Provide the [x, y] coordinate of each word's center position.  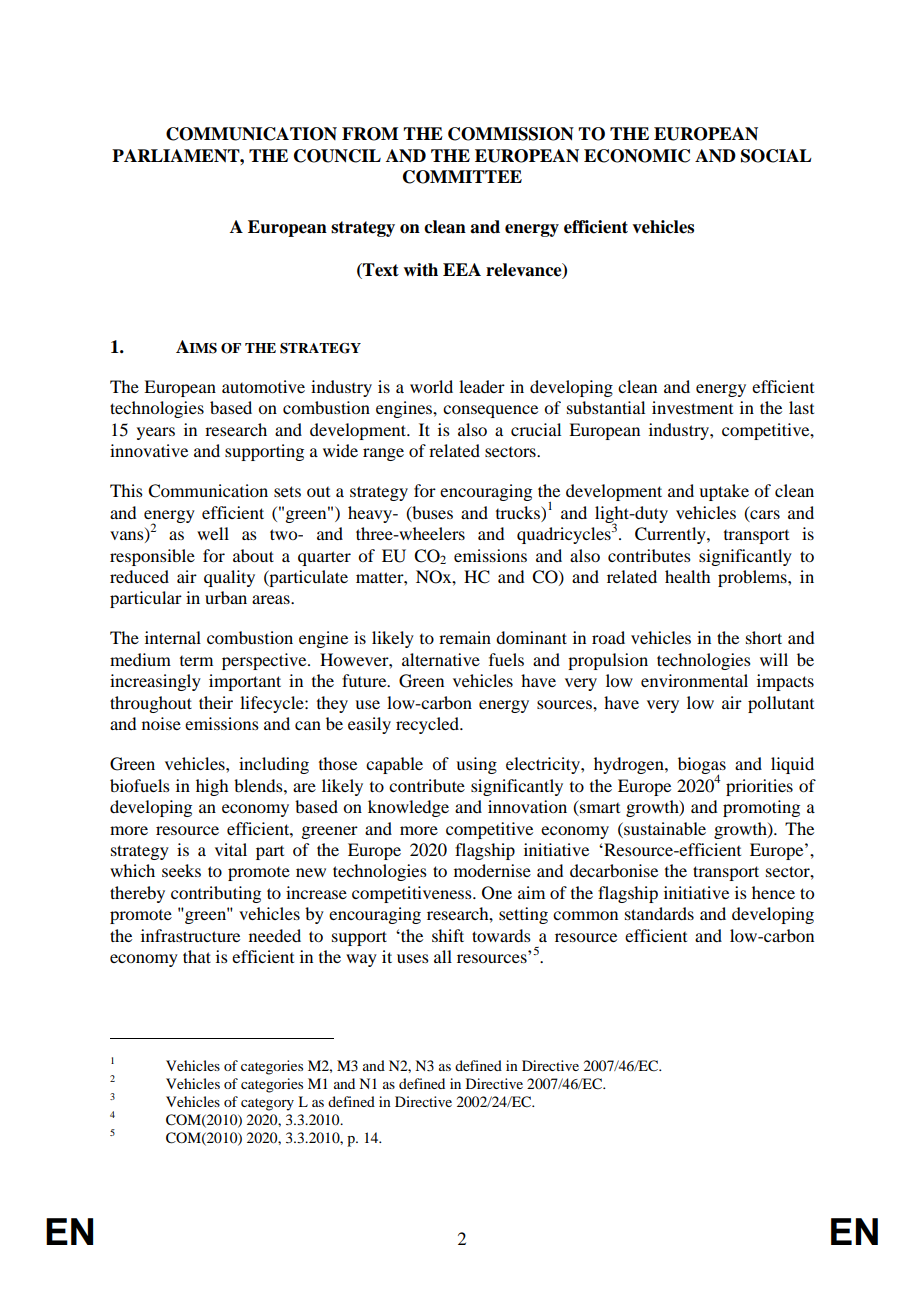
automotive [263, 386]
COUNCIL [337, 156]
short [764, 637]
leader [482, 386]
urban [226, 597]
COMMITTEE [462, 177]
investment [692, 407]
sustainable [664, 828]
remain [465, 637]
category [267, 1104]
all [443, 956]
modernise [492, 870]
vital [231, 849]
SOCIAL [776, 156]
